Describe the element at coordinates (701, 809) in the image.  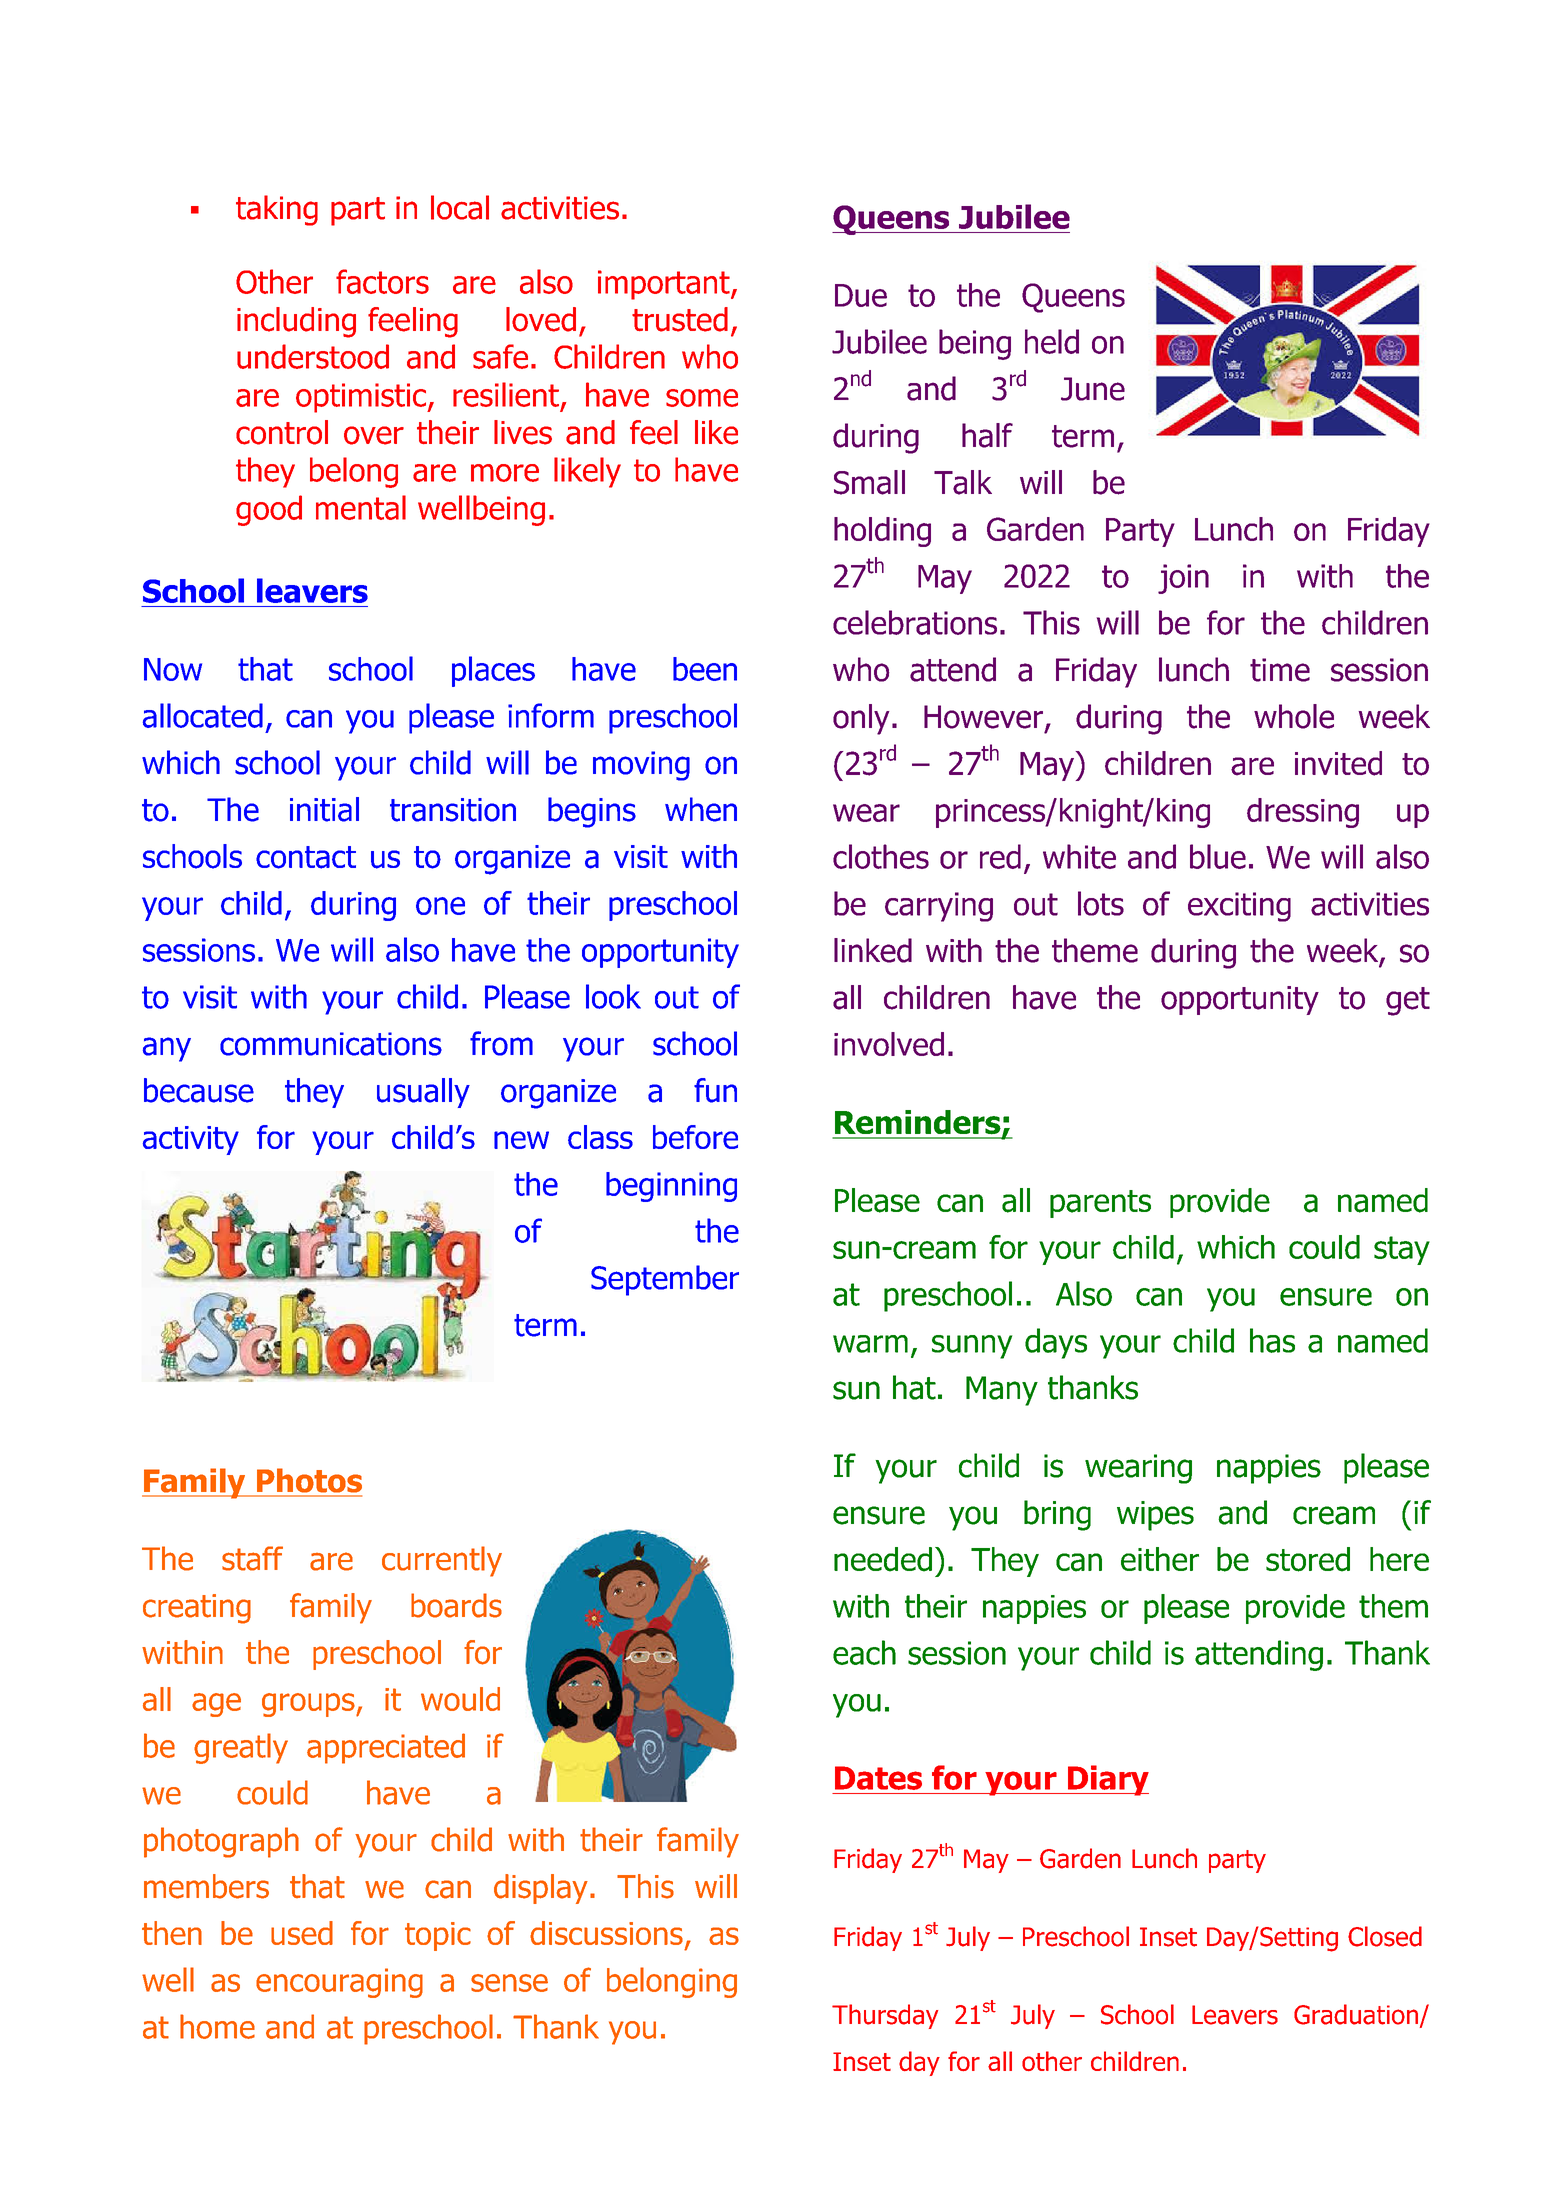
I see `when` at that location.
